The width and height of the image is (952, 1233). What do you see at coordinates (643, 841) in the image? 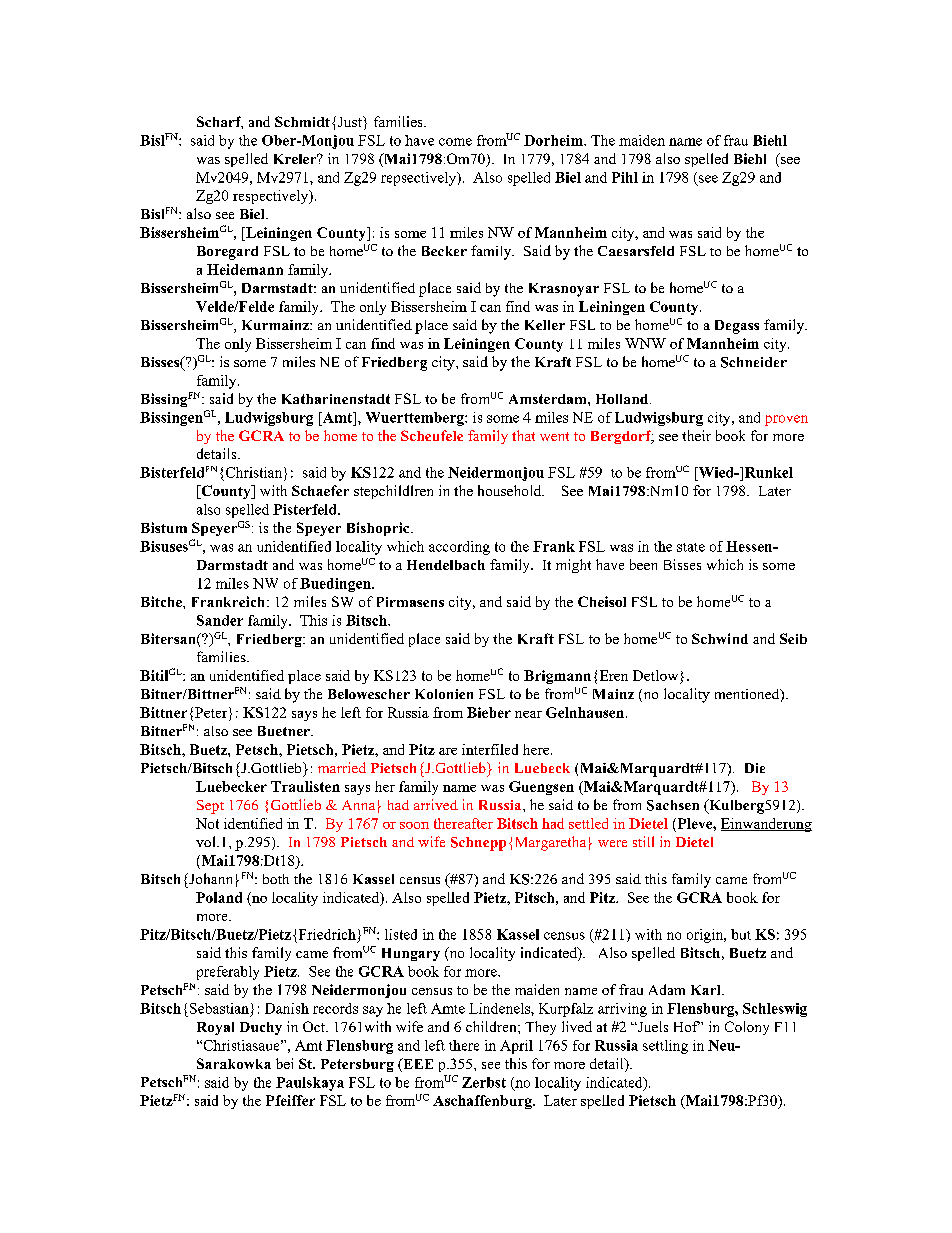
I see `still` at bounding box center [643, 841].
